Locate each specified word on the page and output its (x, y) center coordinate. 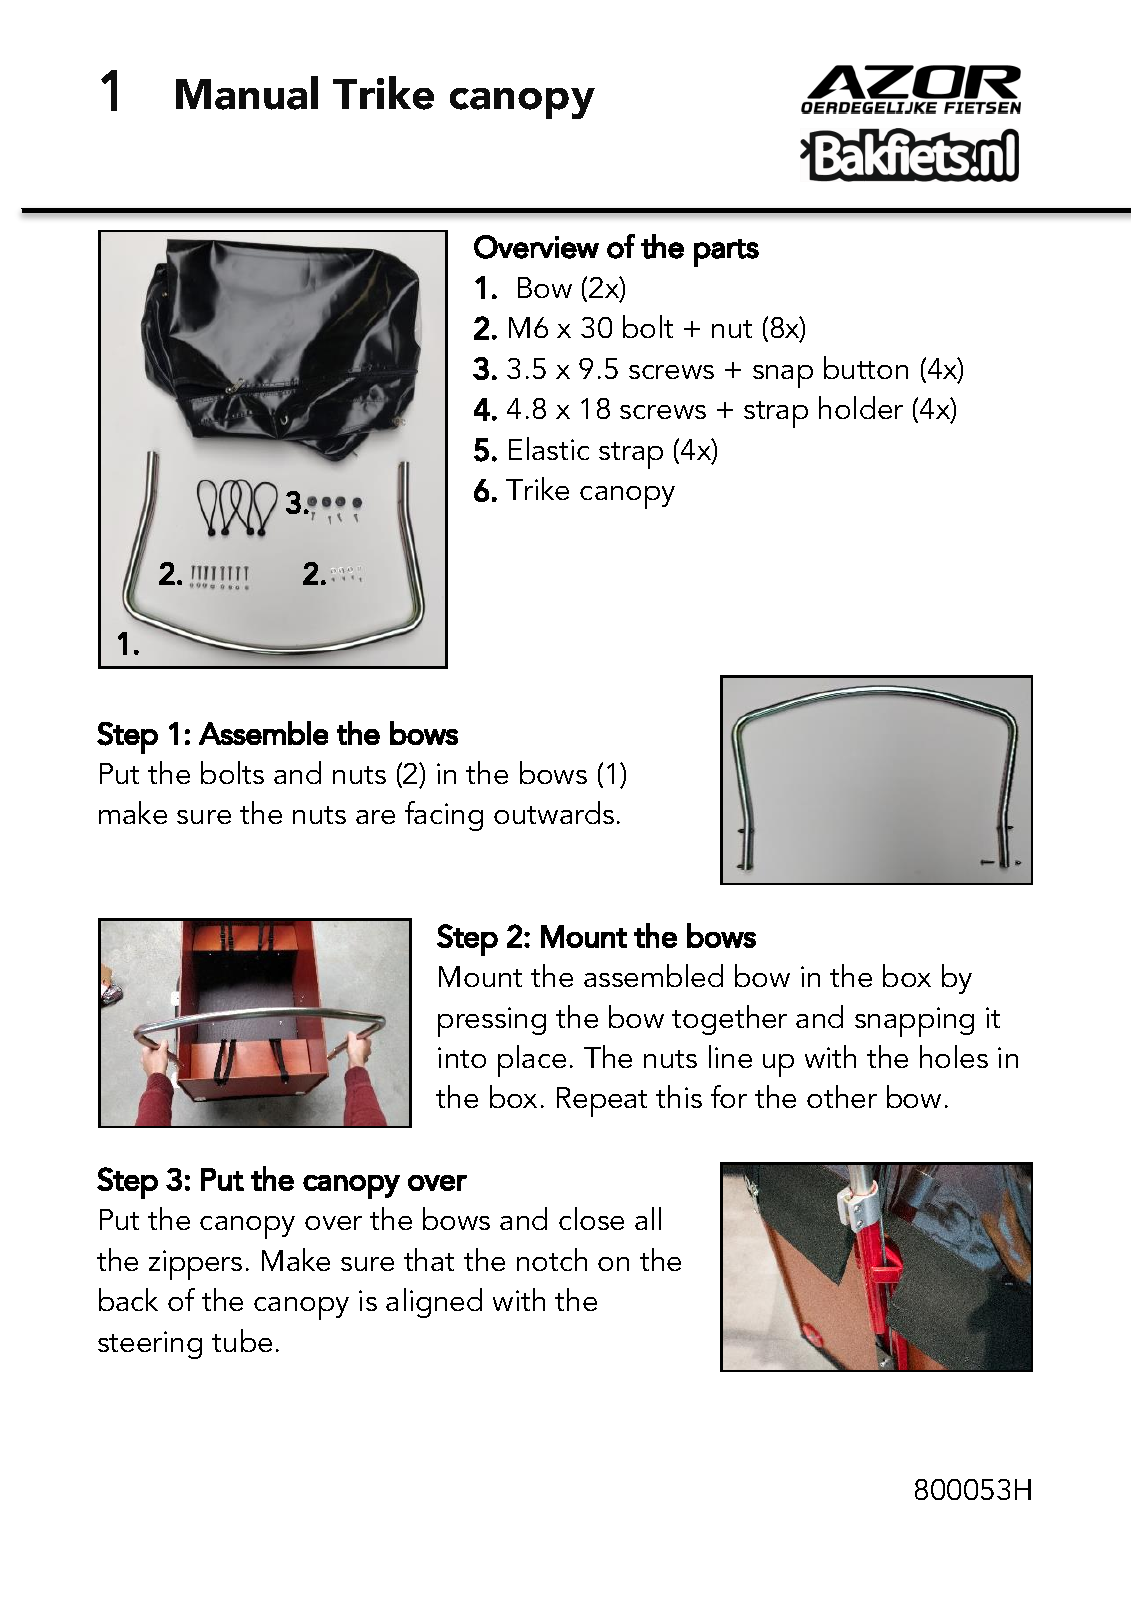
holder (861, 407)
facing (444, 816)
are (375, 817)
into (462, 1057)
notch (552, 1259)
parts (726, 253)
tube (242, 1340)
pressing (492, 1022)
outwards (554, 812)
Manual (247, 93)
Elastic (549, 448)
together (729, 1020)
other (842, 1096)
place (532, 1061)
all (648, 1218)
